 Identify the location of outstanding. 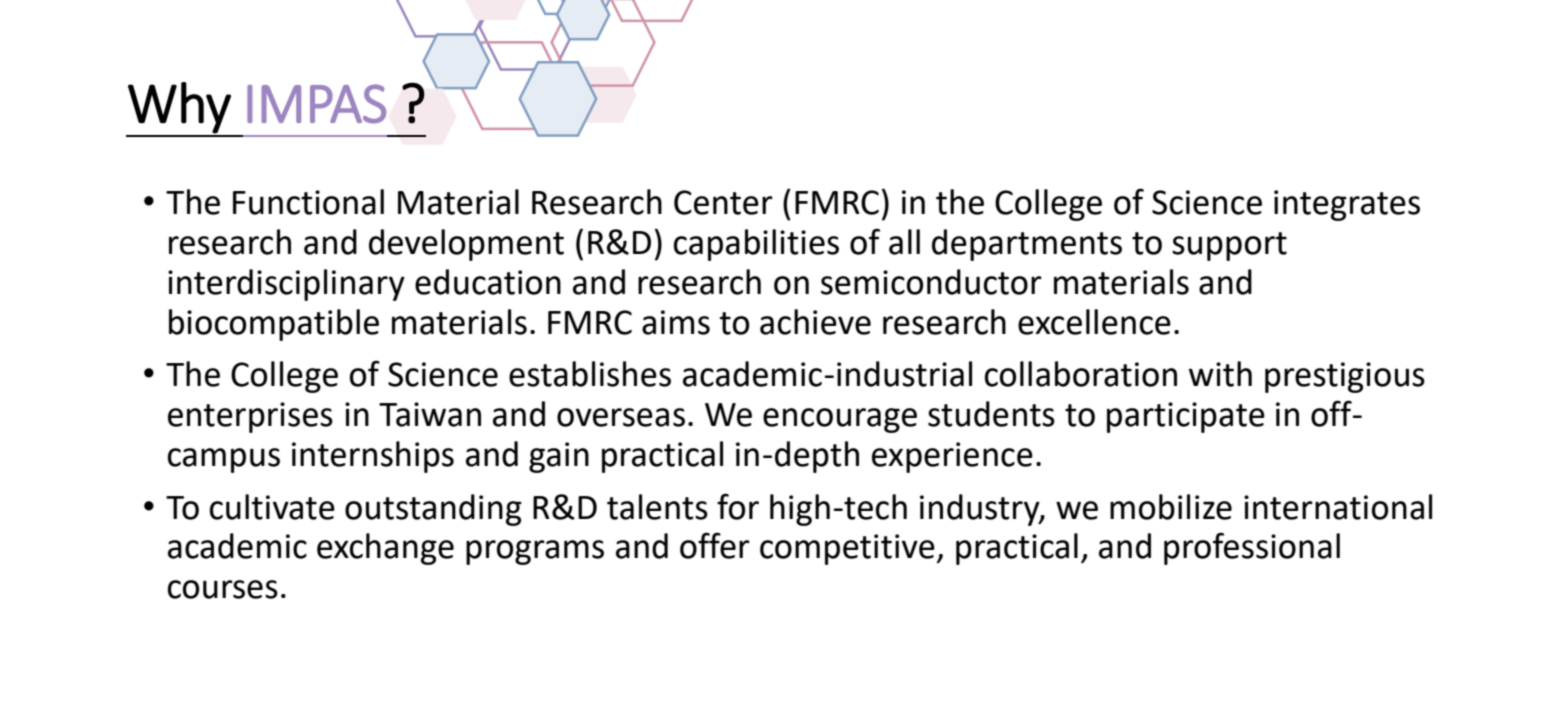
(433, 510).
